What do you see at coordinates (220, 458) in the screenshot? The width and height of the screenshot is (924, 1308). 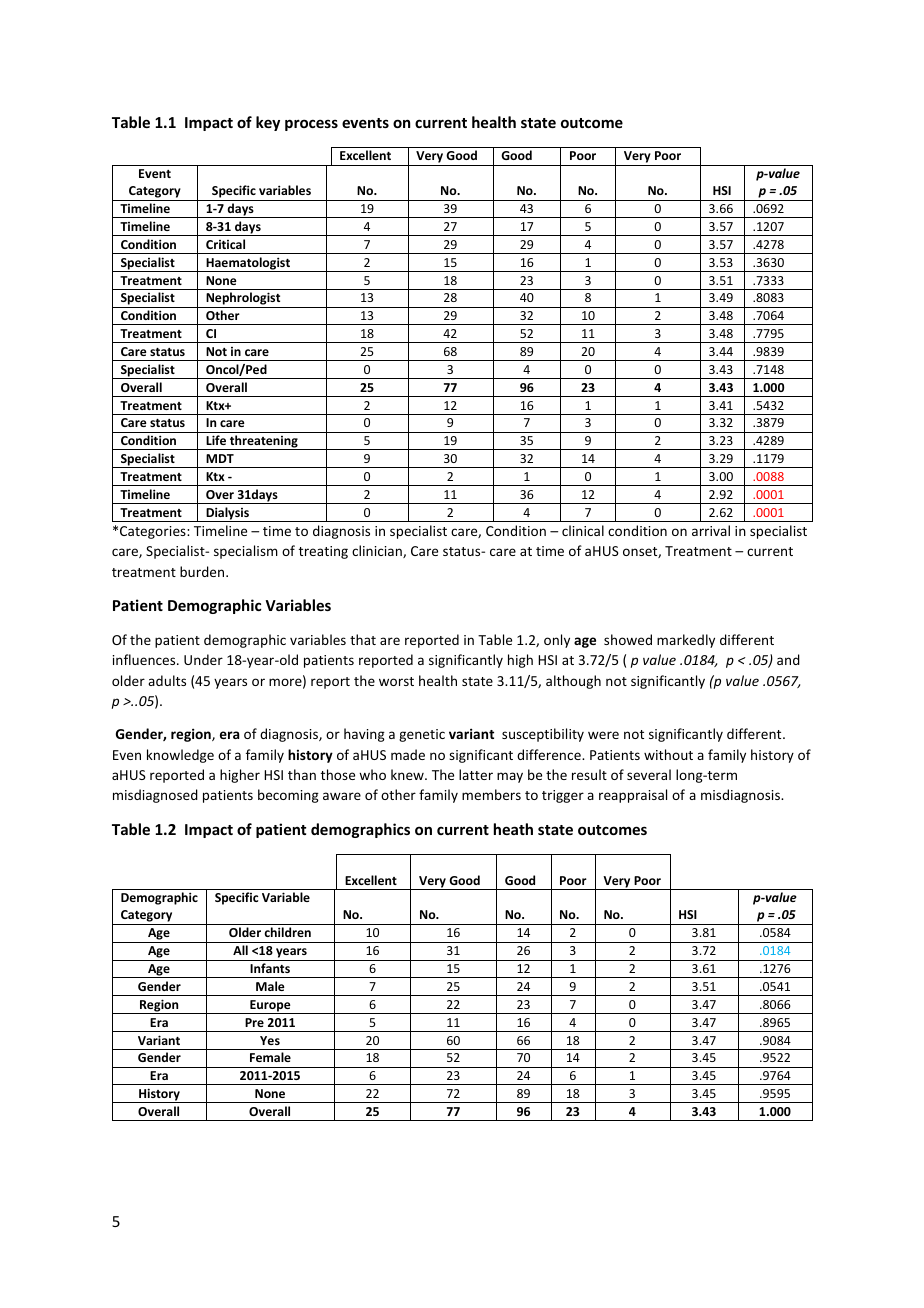 I see `MDT` at bounding box center [220, 458].
